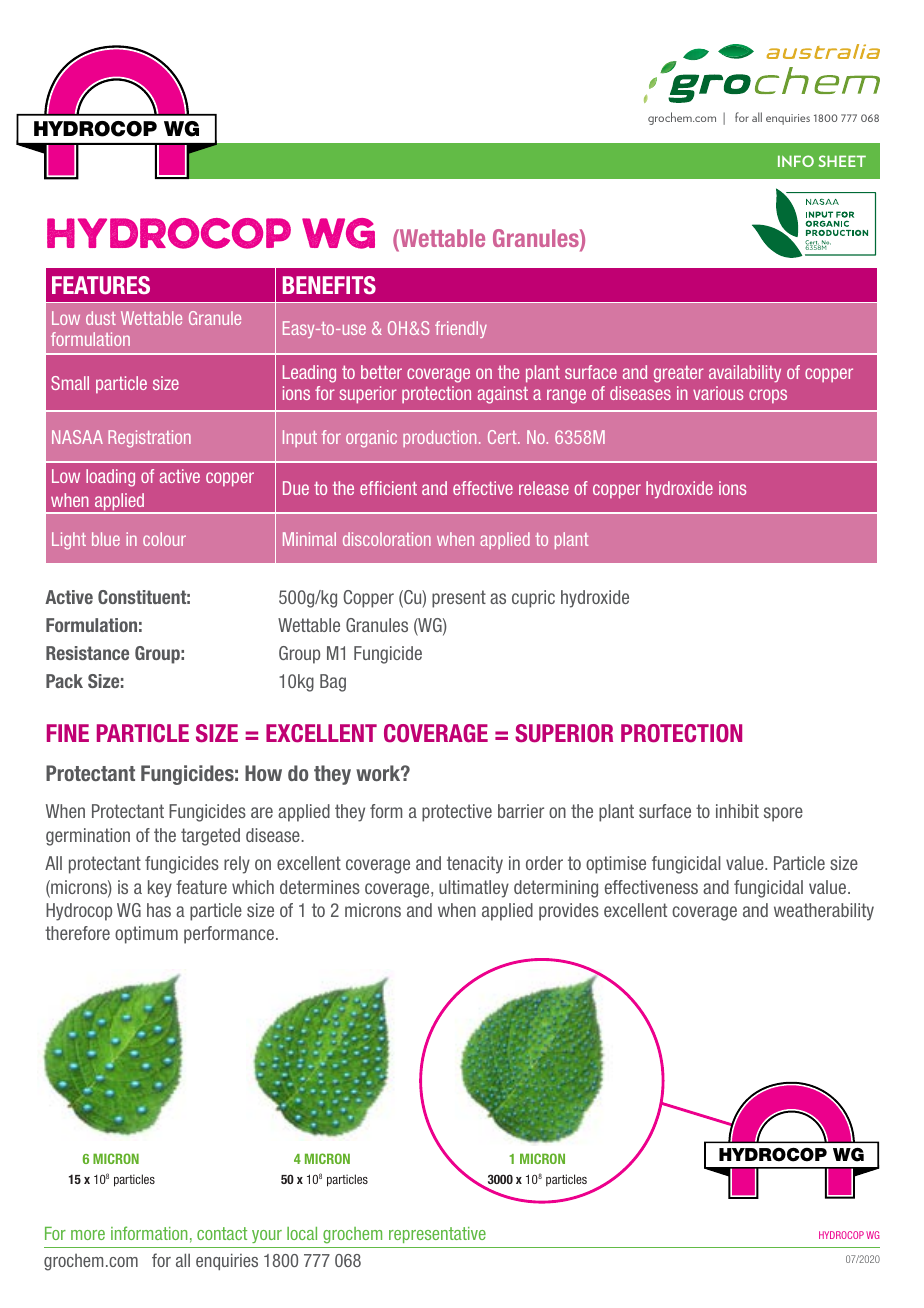 Image resolution: width=924 pixels, height=1308 pixels. What do you see at coordinates (768, 396) in the page?
I see `crops` at bounding box center [768, 396].
